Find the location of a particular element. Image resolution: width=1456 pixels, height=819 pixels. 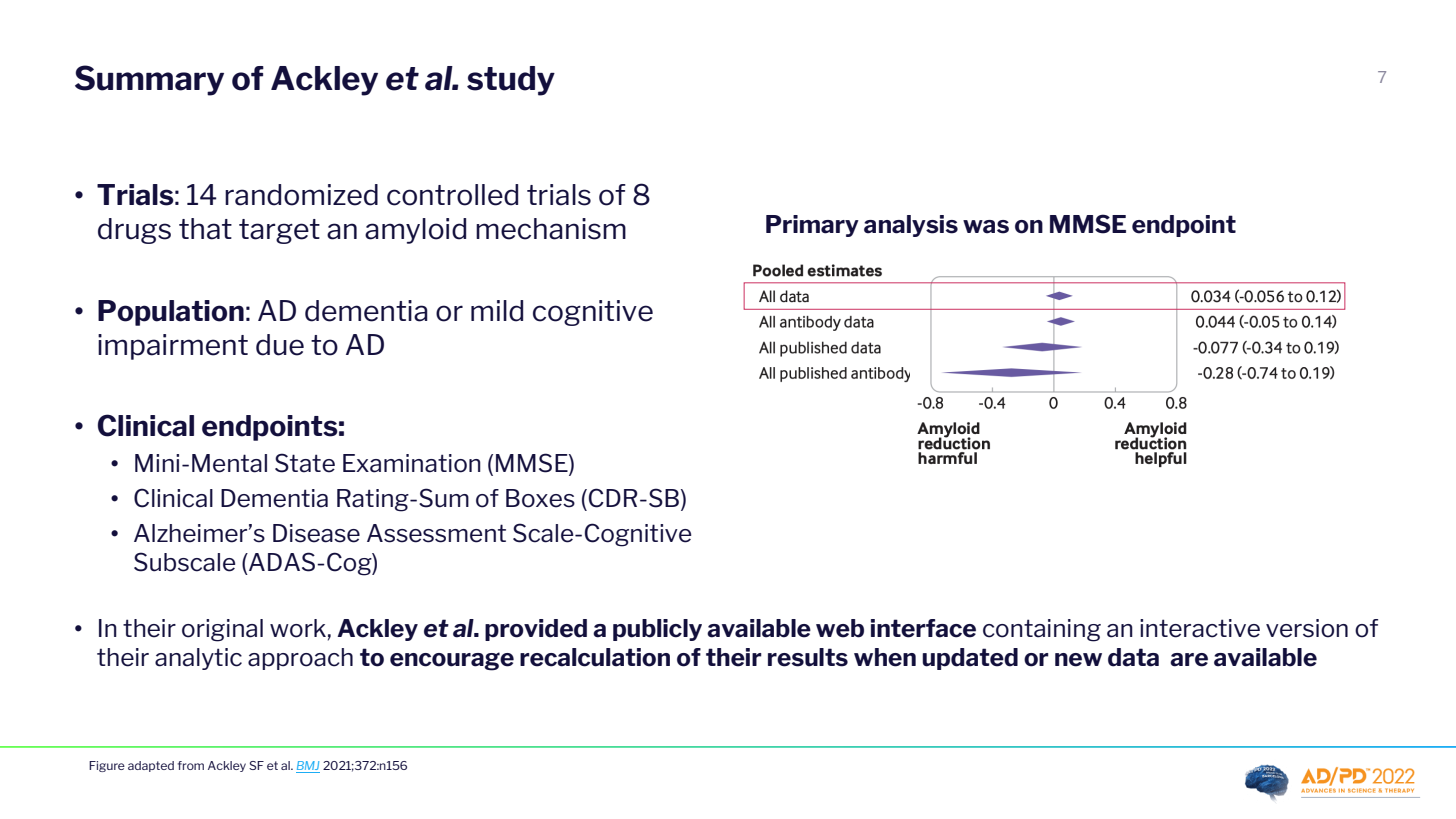

from is located at coordinates (191, 765).
